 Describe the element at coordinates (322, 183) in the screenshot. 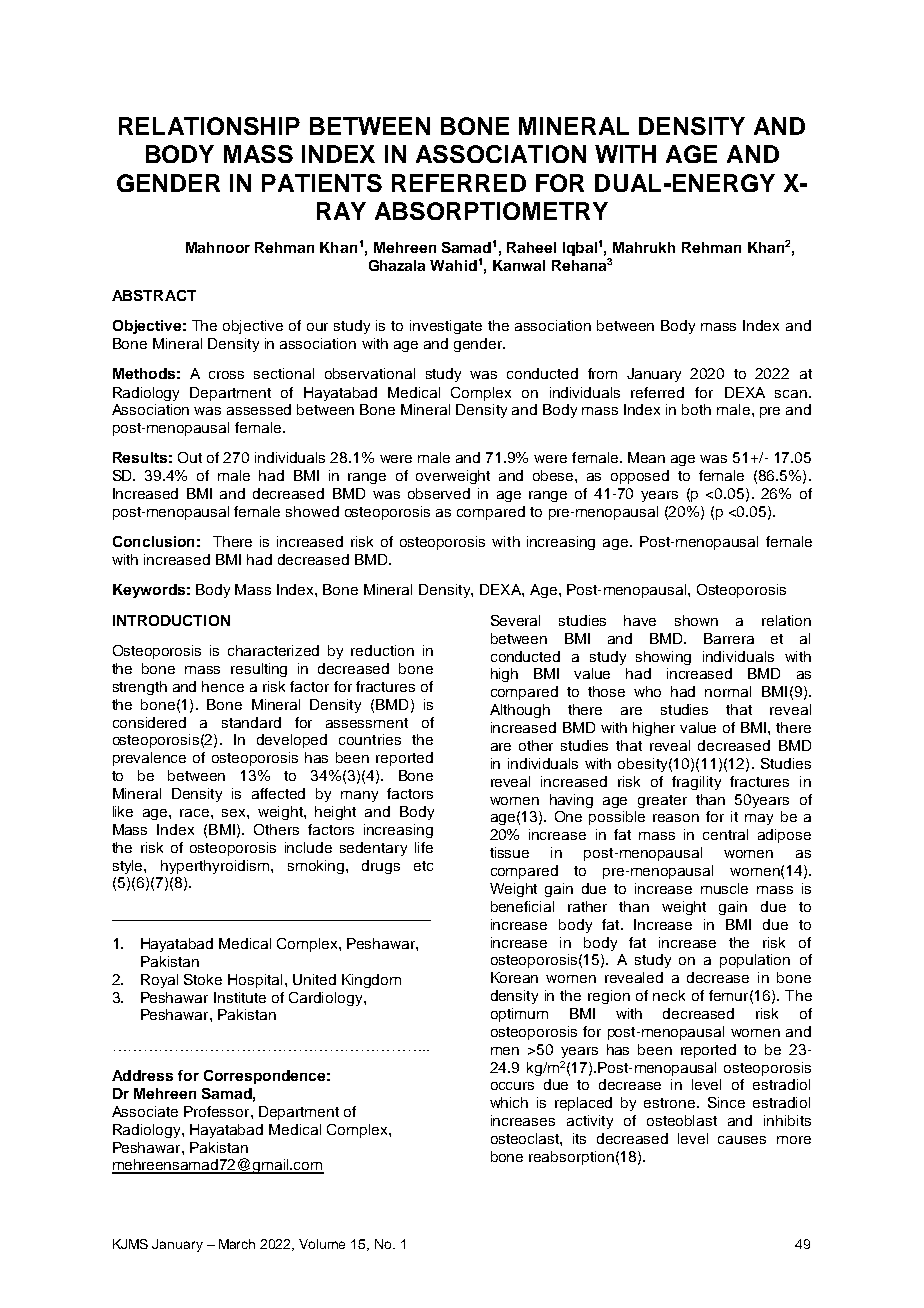

I see `PATIENTS` at that location.
